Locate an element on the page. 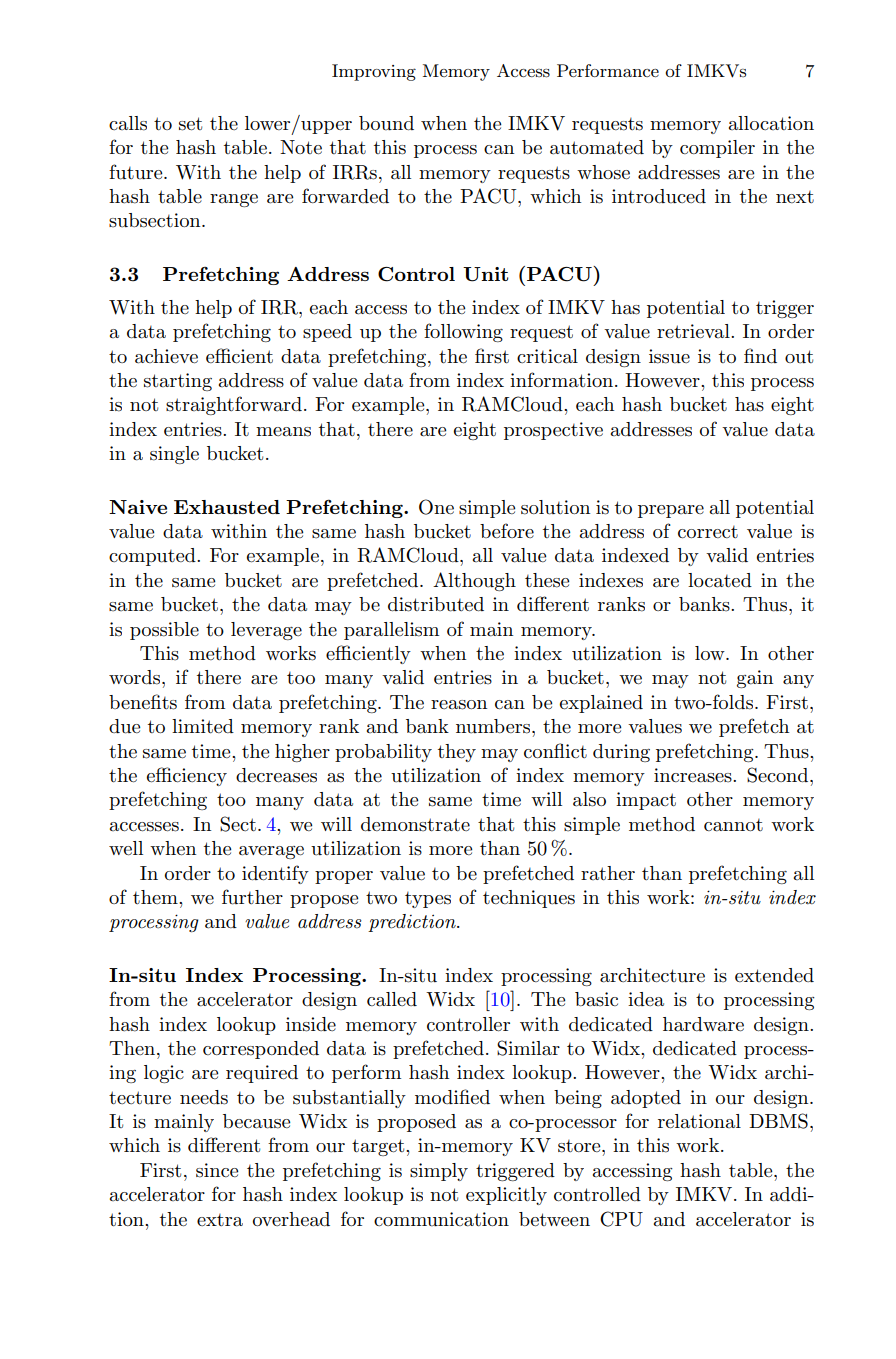 This document has width=896, height=1359. extended is located at coordinates (774, 975).
